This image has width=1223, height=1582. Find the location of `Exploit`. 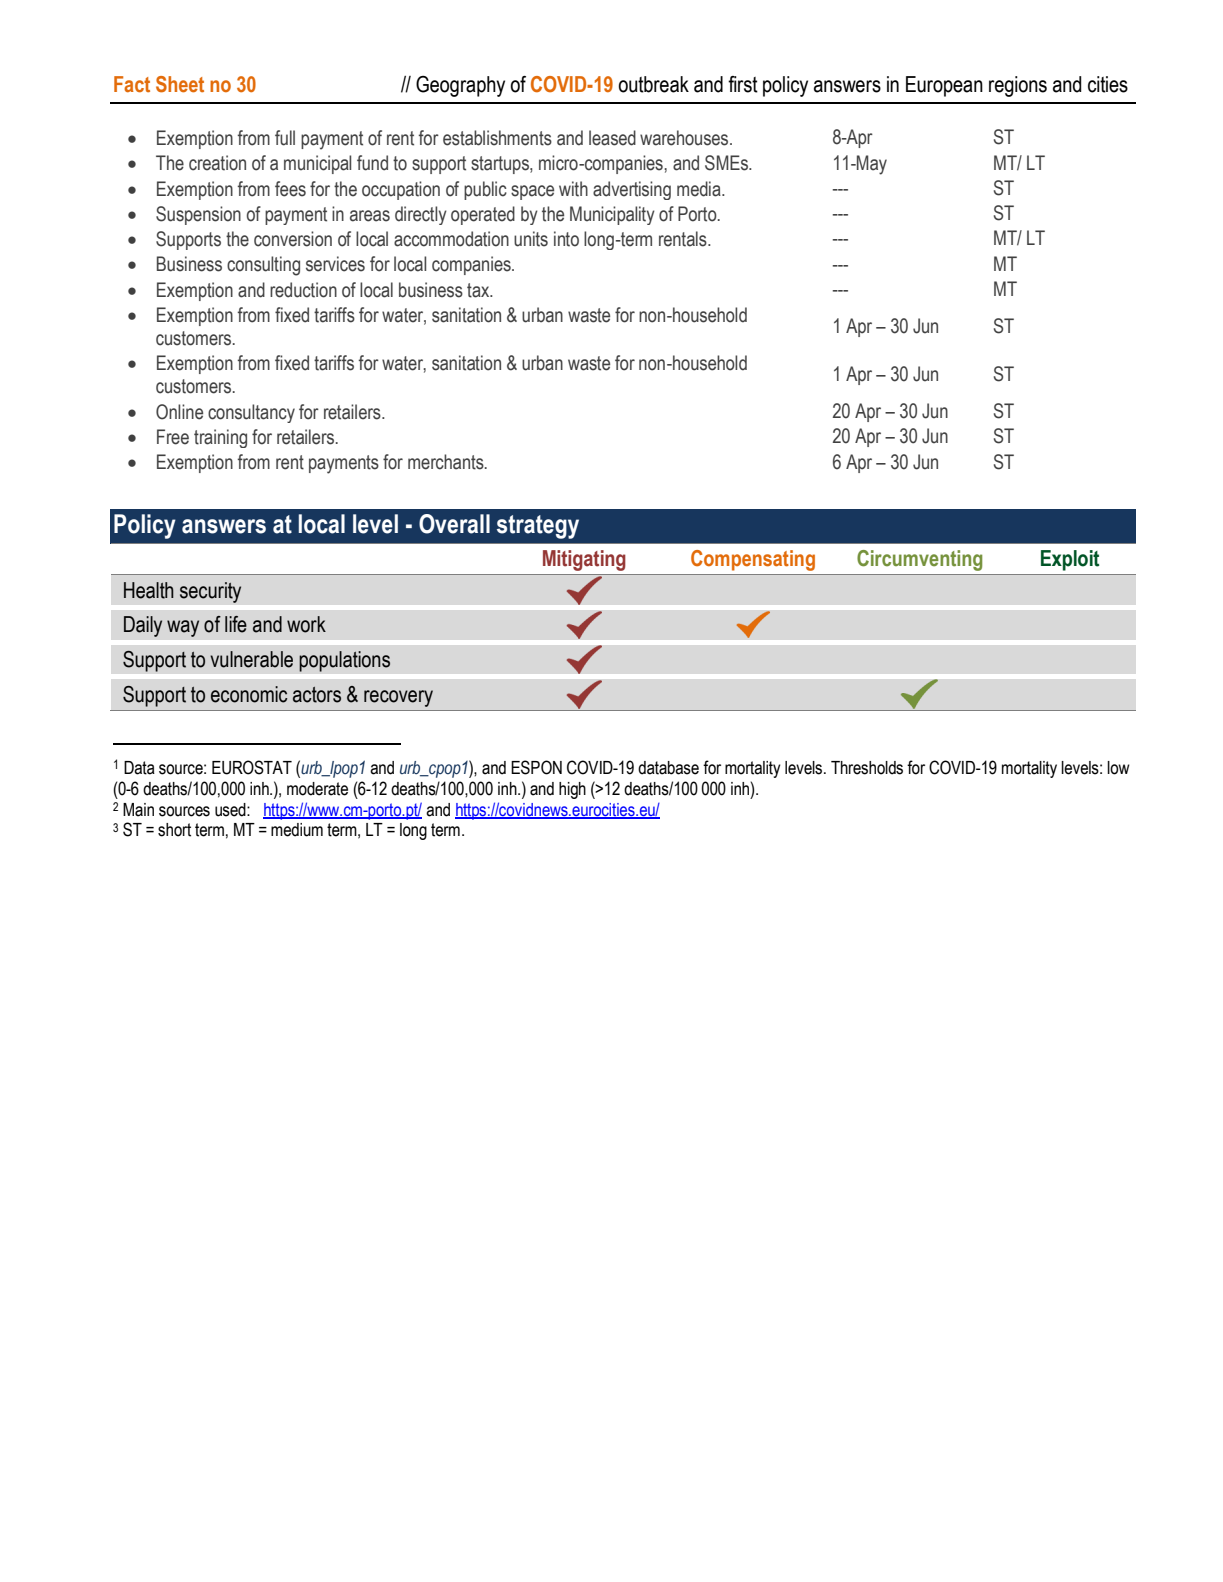

Exploit is located at coordinates (1070, 560).
